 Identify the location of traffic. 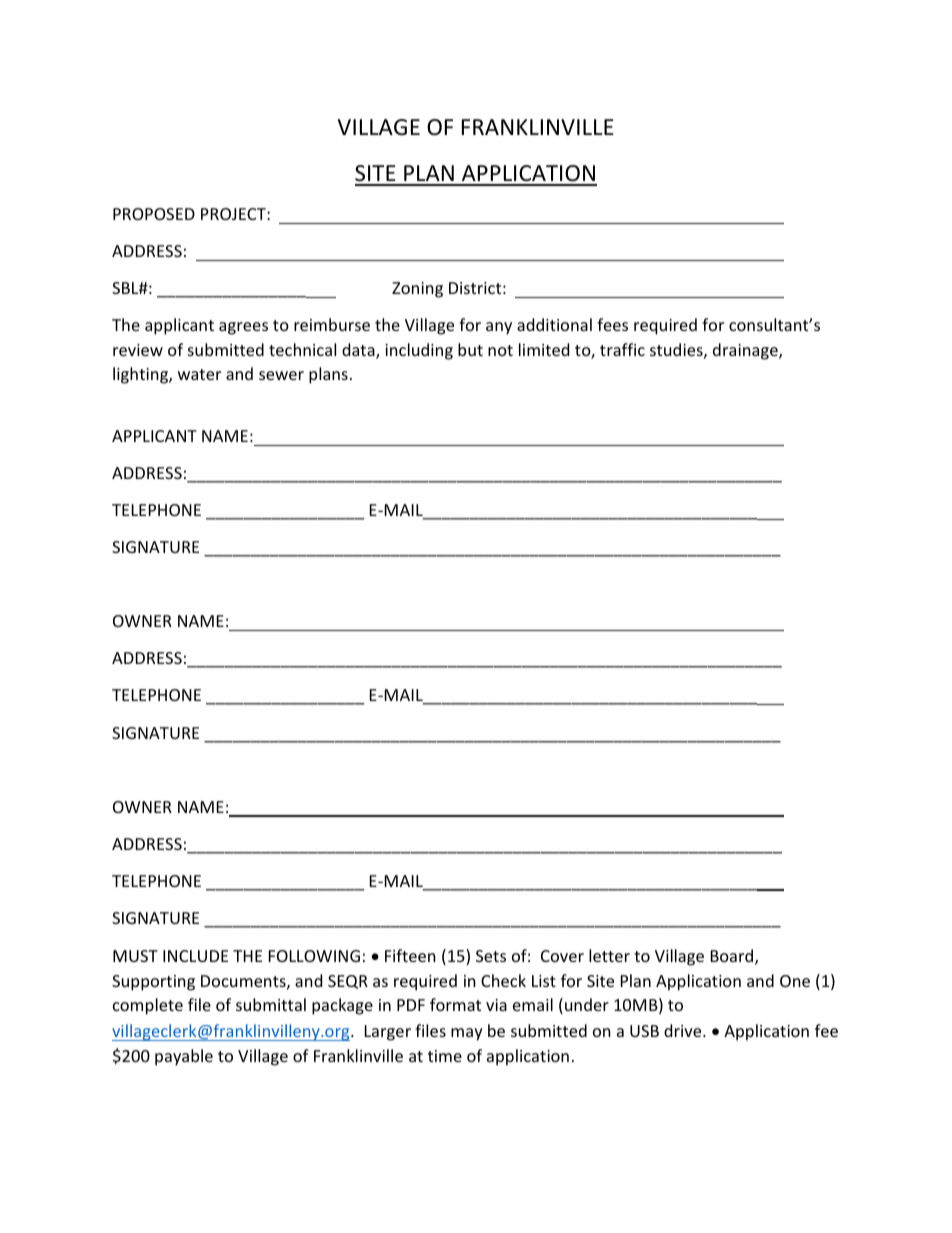
(622, 349).
